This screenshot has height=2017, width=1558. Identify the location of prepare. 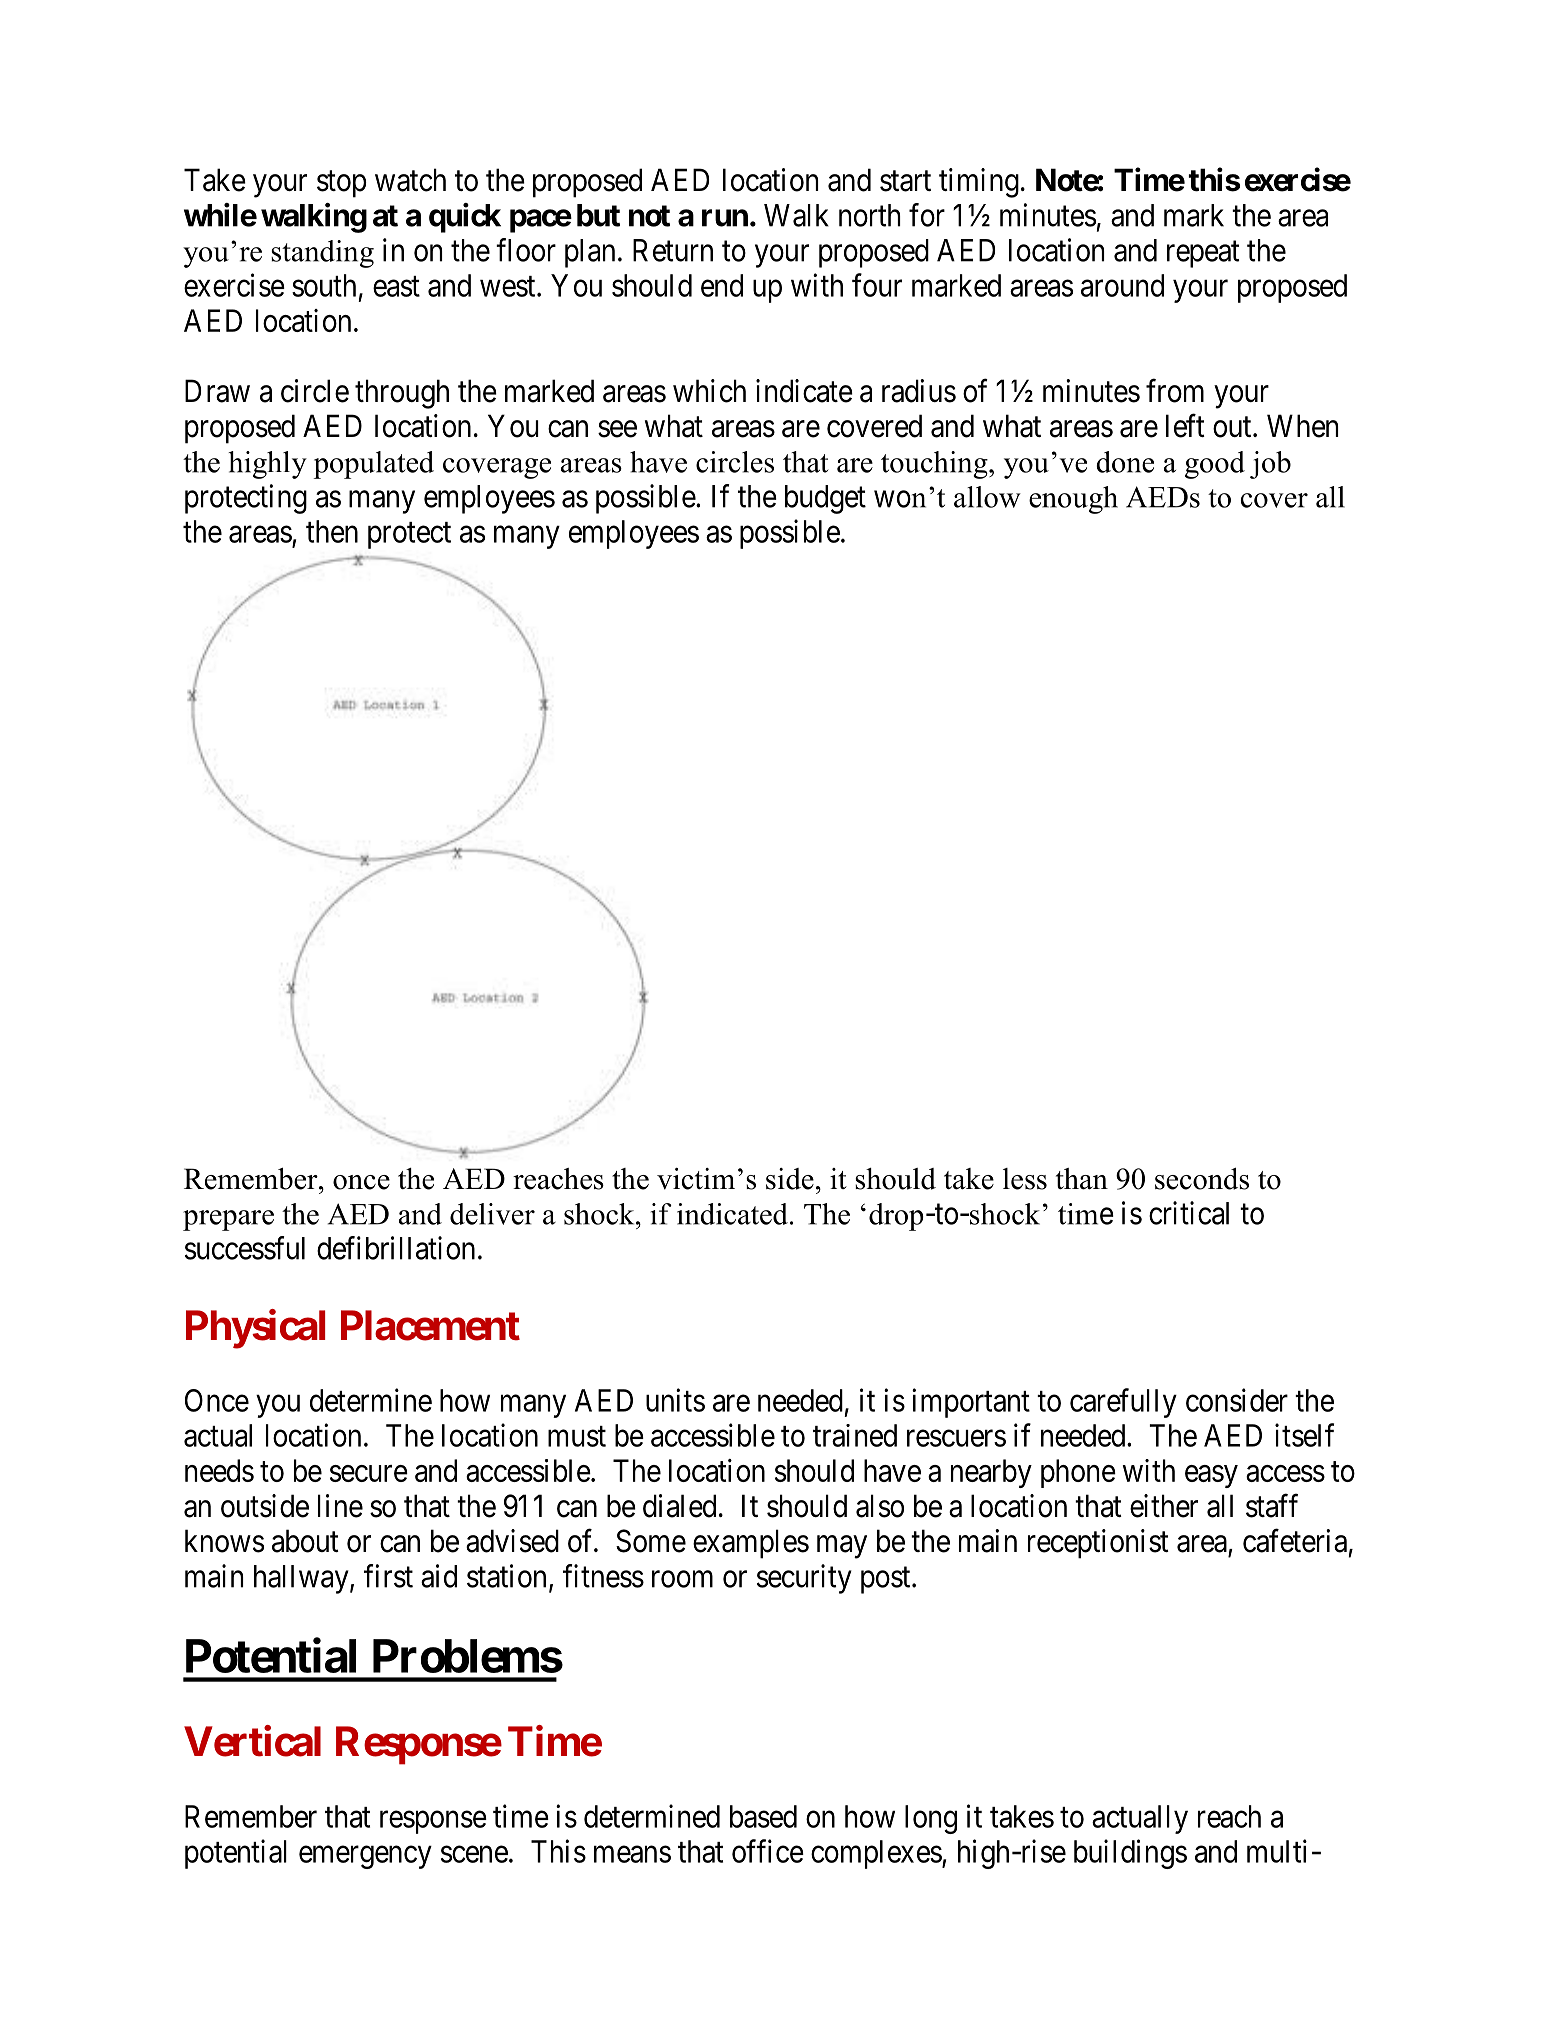
(228, 1220).
